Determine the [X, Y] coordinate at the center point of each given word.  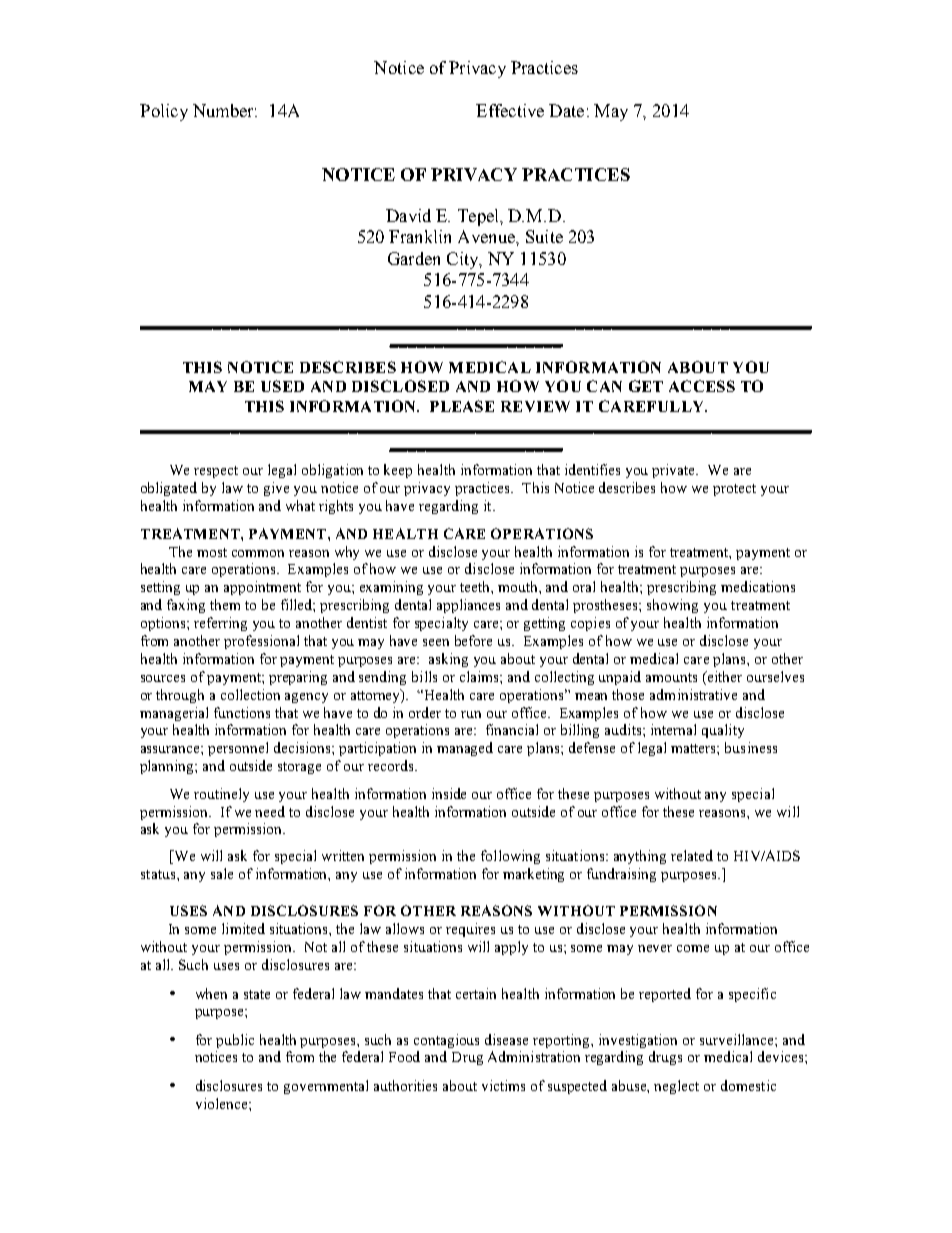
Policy [164, 112]
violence [221, 1103]
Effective [510, 110]
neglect [676, 1087]
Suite [544, 236]
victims [503, 1085]
